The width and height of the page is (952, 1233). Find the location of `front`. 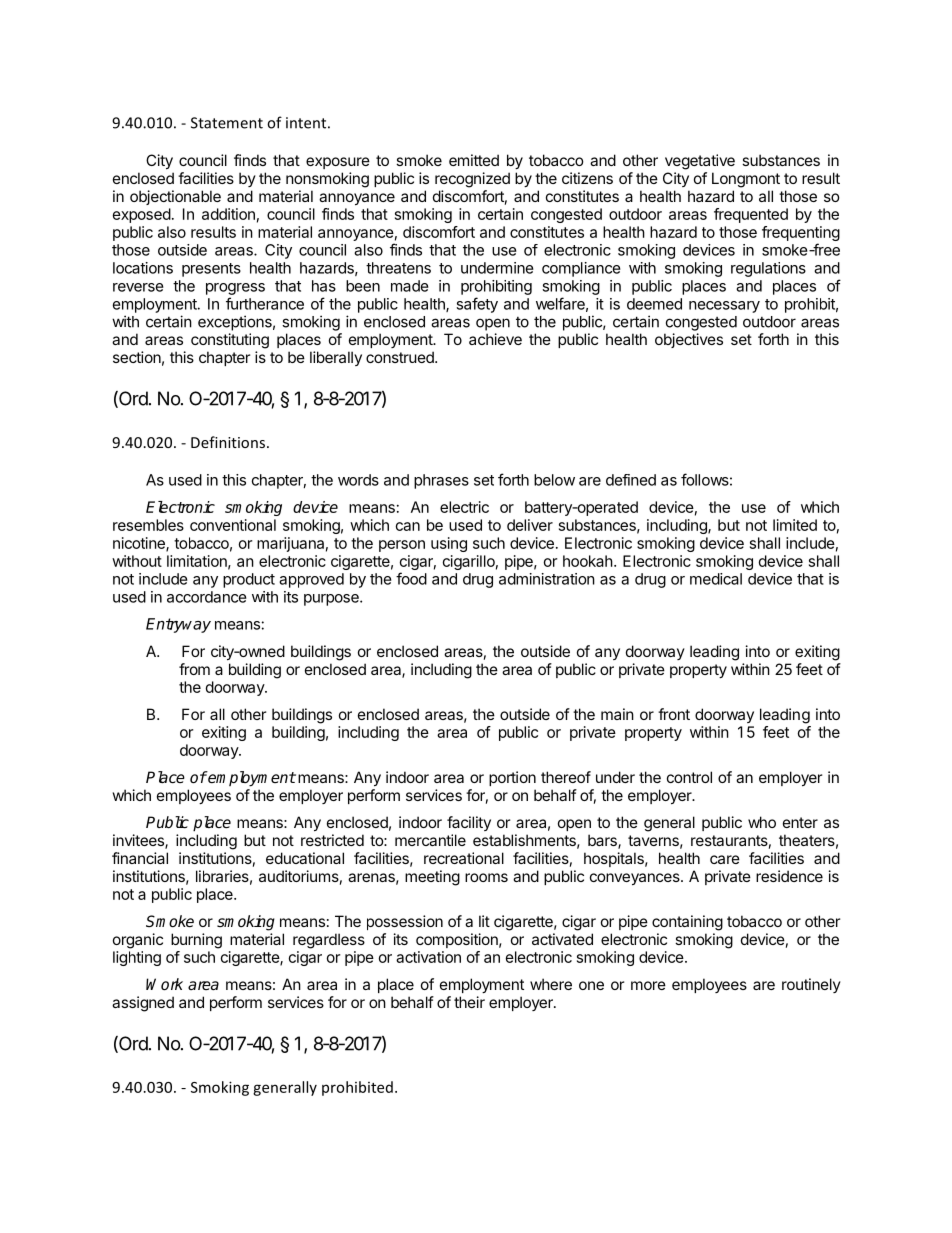

front is located at coordinates (674, 714).
